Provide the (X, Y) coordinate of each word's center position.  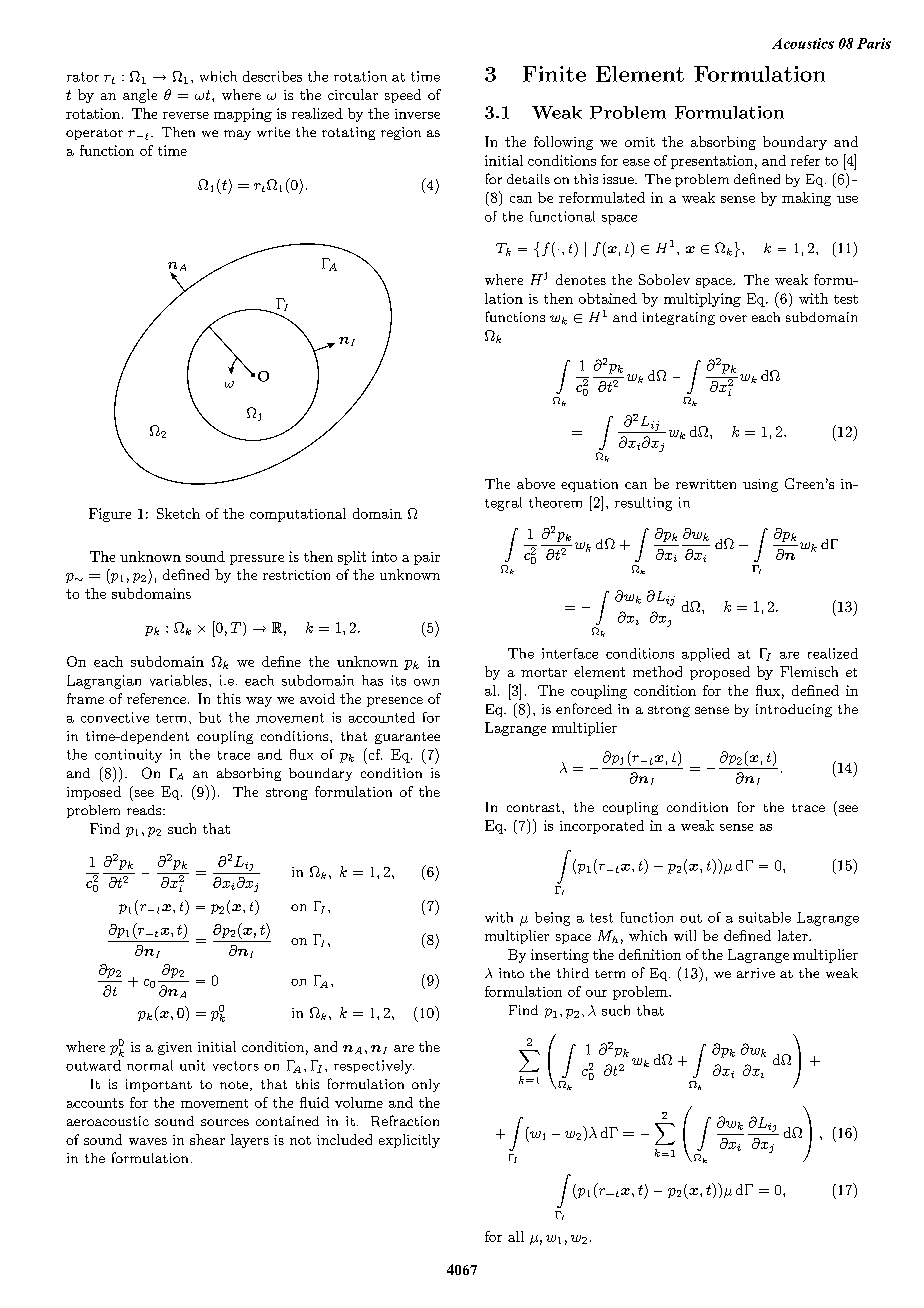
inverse (417, 114)
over (733, 318)
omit (640, 142)
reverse (186, 115)
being (552, 919)
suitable (765, 917)
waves (148, 1141)
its (398, 680)
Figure (110, 515)
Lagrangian (104, 682)
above (536, 483)
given (175, 1048)
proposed (720, 673)
